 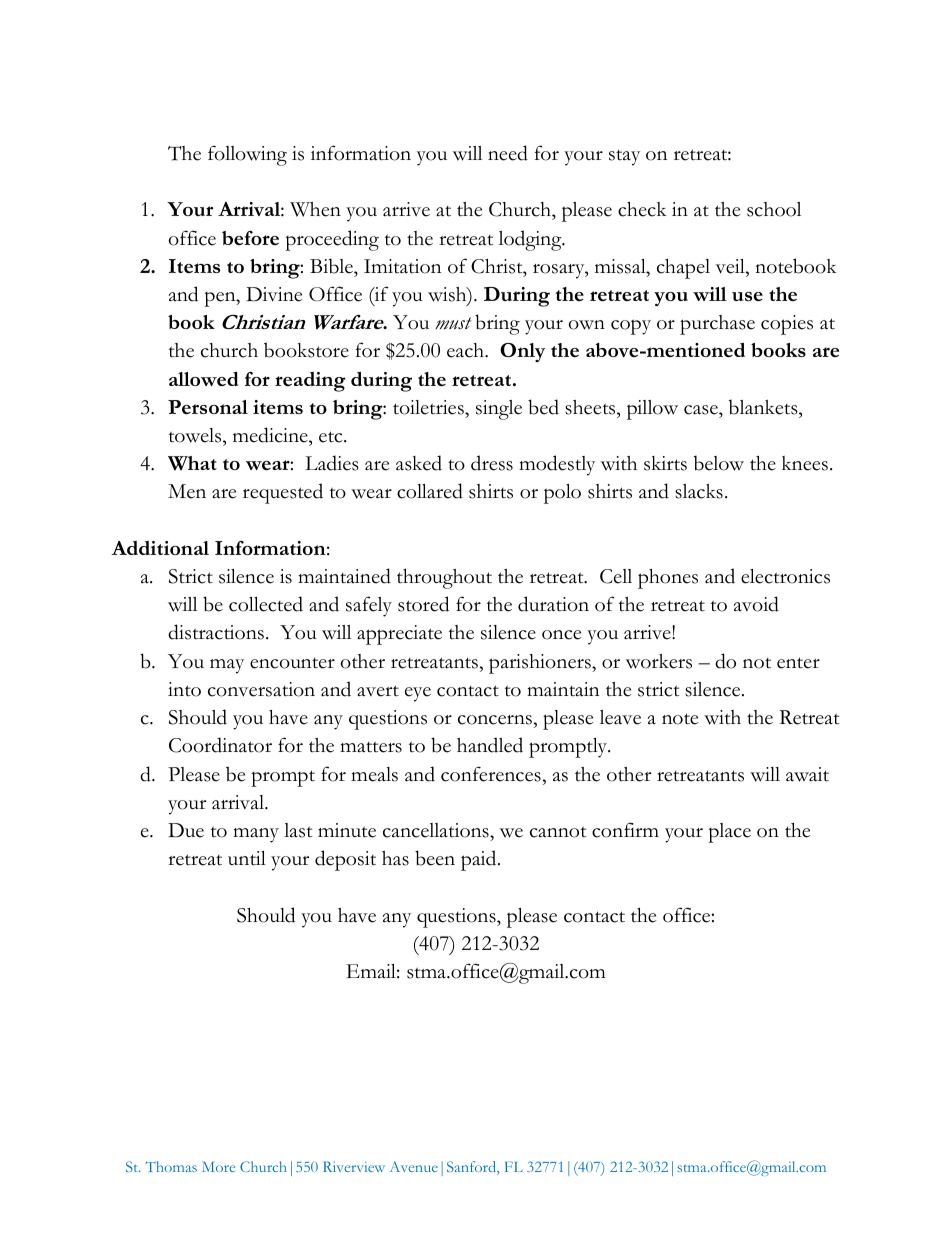 I want to click on need, so click(x=508, y=153).
